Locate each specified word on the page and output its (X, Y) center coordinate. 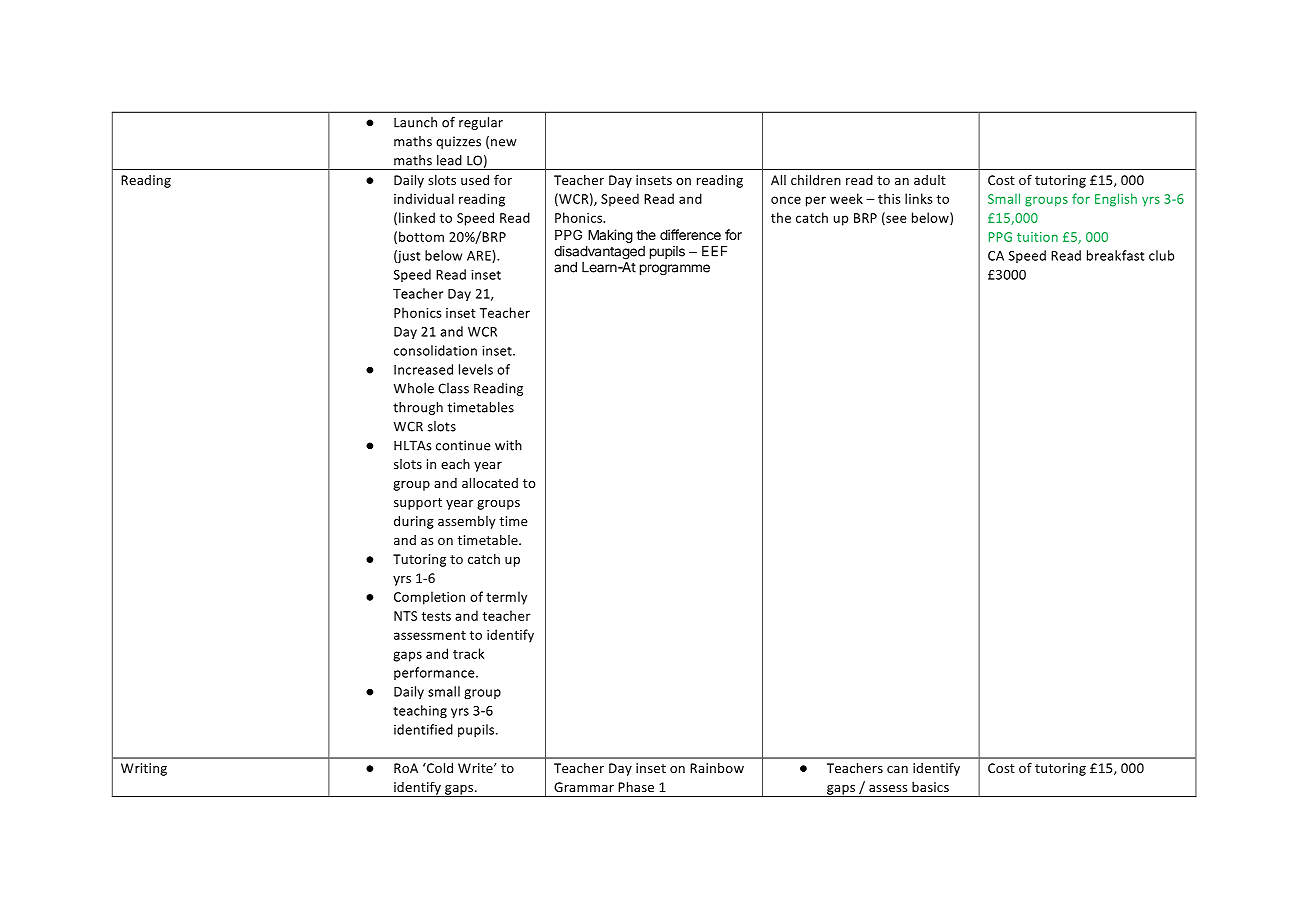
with (508, 445)
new (504, 143)
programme (675, 270)
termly (506, 598)
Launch (415, 122)
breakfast (1115, 255)
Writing (144, 769)
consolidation (435, 350)
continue (463, 445)
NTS (405, 616)
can (897, 769)
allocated (490, 483)
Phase (636, 787)
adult (930, 180)
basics (930, 787)
